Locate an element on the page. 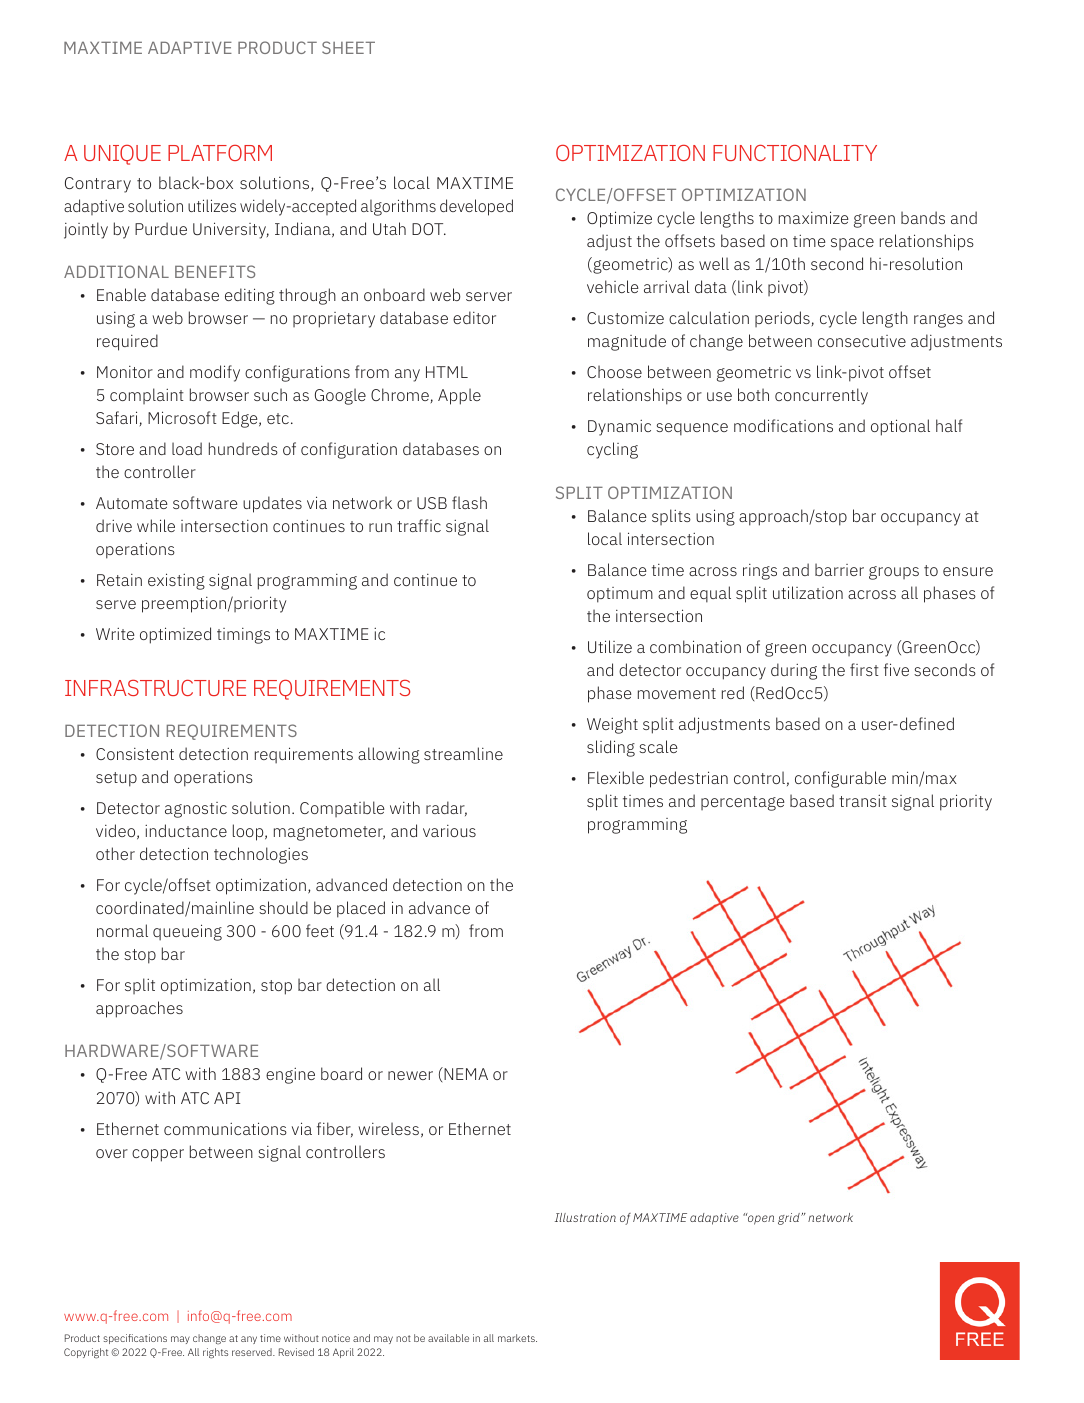 The image size is (1084, 1403). FUNCTIONALITY is located at coordinates (795, 153).
